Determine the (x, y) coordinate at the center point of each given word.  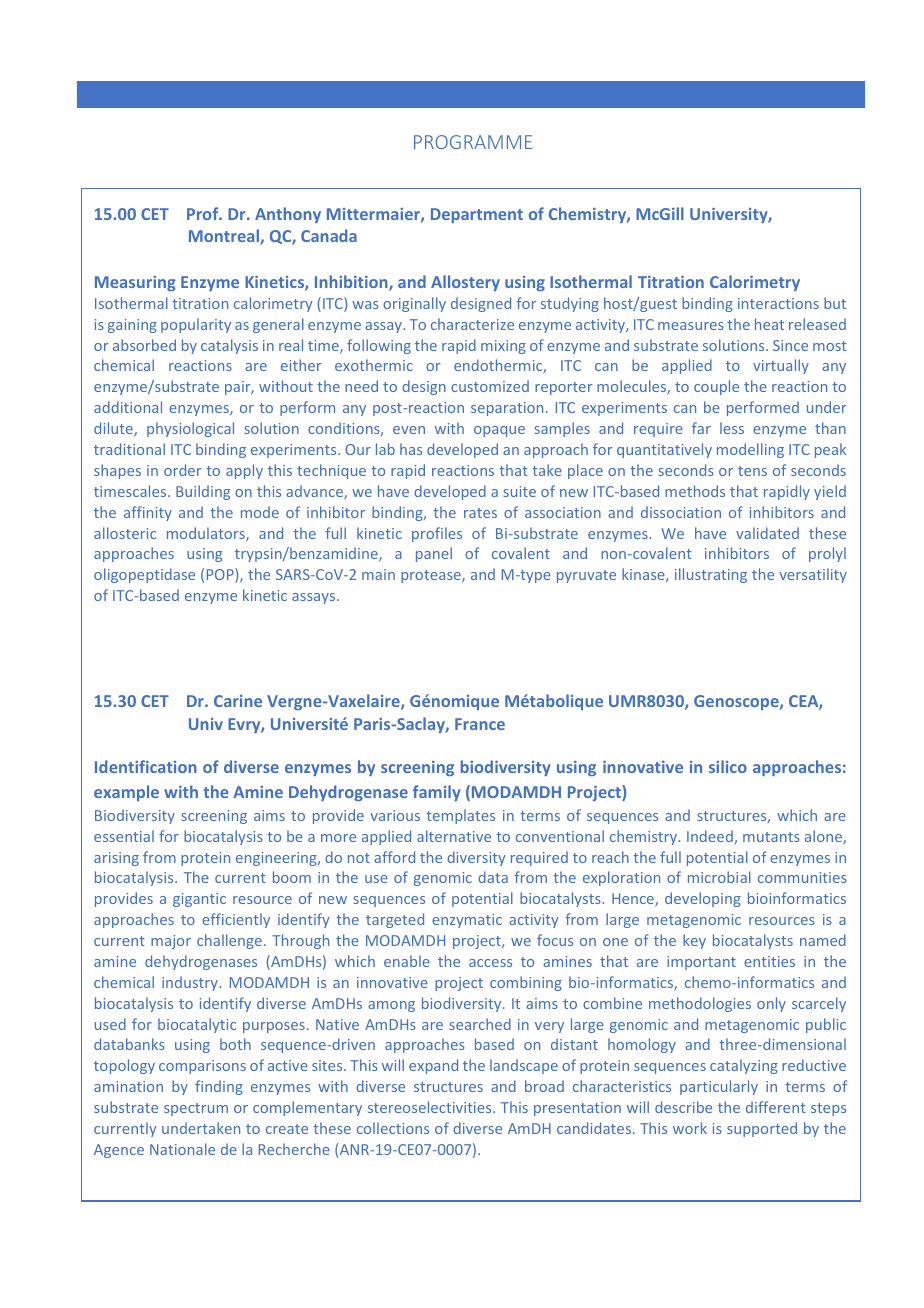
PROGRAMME (473, 142)
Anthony (288, 215)
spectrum (196, 1109)
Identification (146, 766)
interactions (778, 303)
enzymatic (467, 921)
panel (434, 554)
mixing (503, 347)
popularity (196, 325)
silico (728, 766)
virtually (781, 366)
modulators (207, 534)
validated (767, 533)
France (480, 724)
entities (769, 961)
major (171, 942)
